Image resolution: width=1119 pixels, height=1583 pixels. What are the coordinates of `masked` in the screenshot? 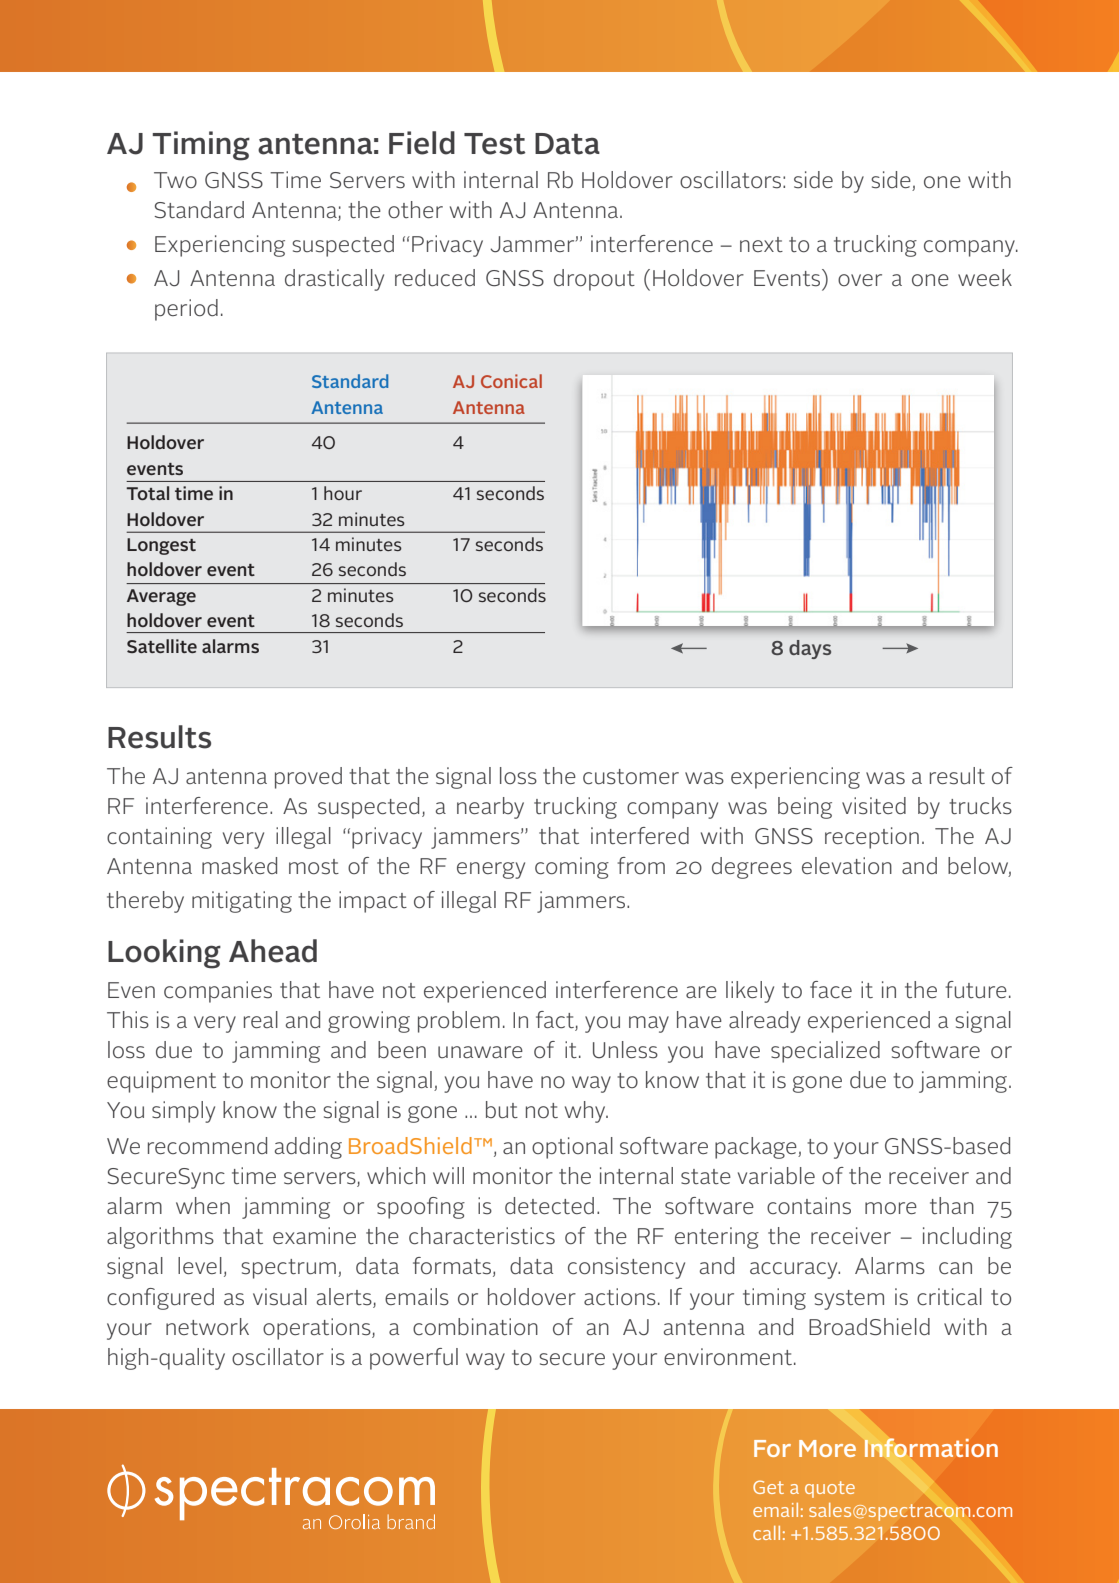 It's located at (239, 866).
